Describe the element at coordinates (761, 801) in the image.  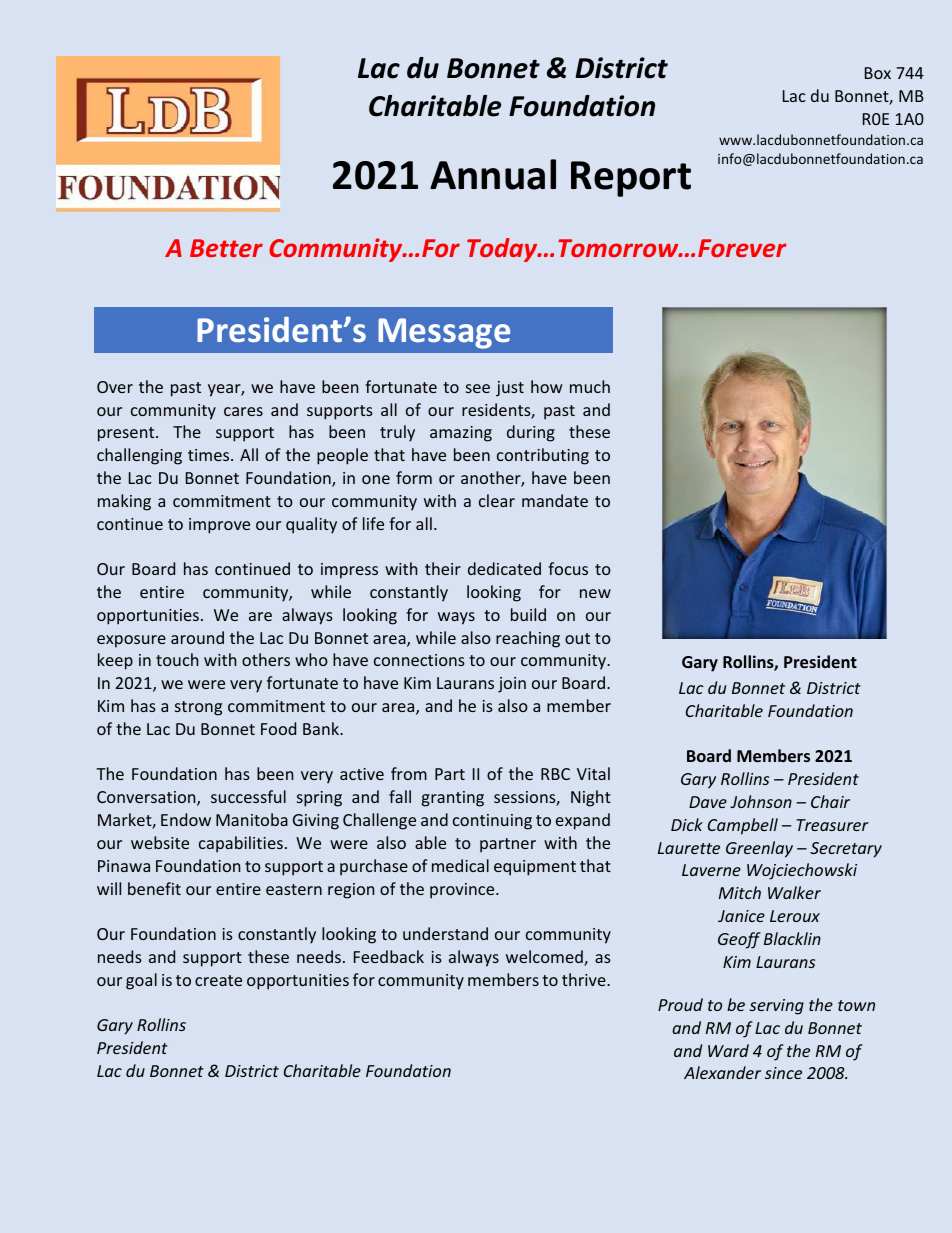
I see `Johnson` at that location.
